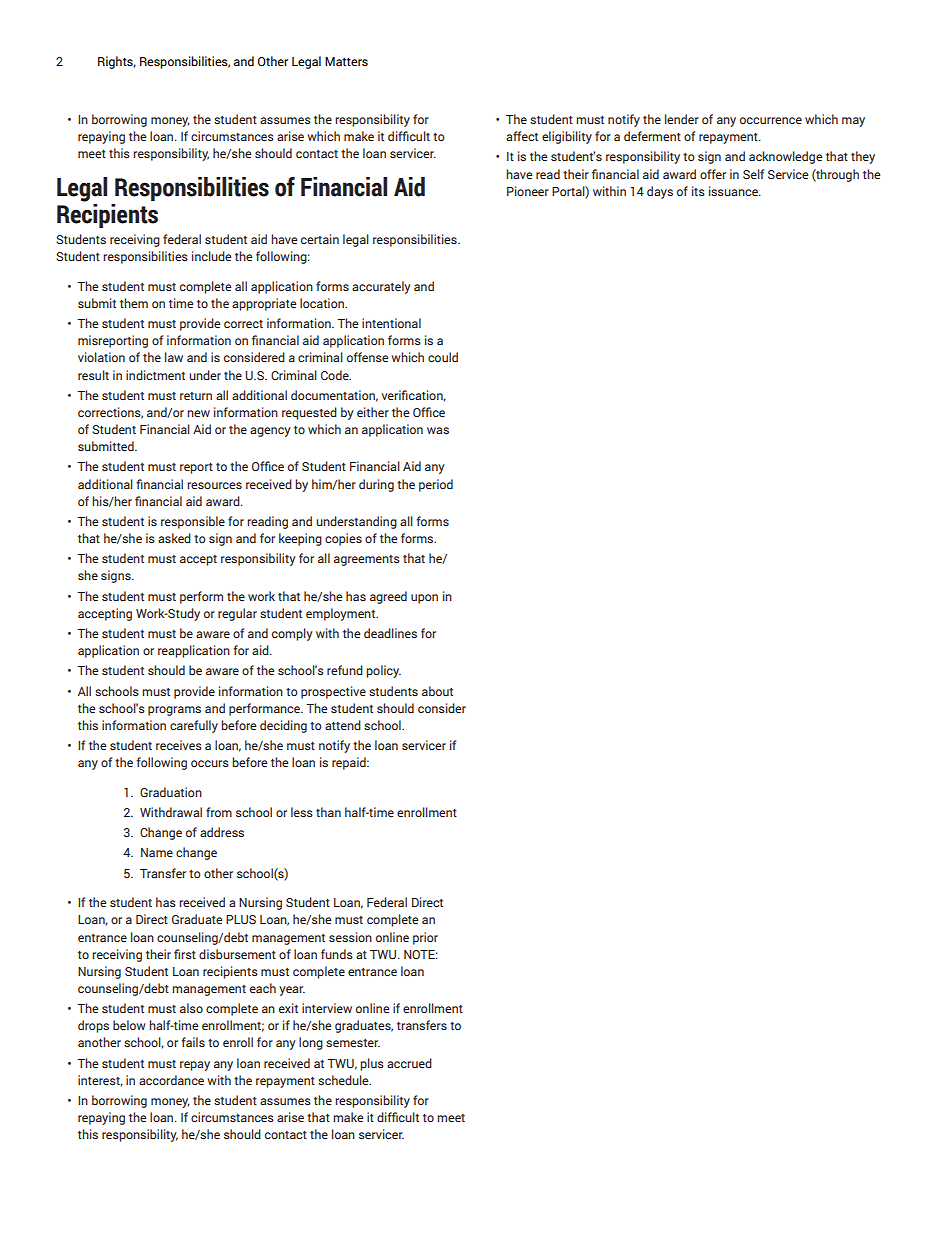 Image resolution: width=952 pixels, height=1233 pixels. I want to click on Matters, so click(346, 61).
